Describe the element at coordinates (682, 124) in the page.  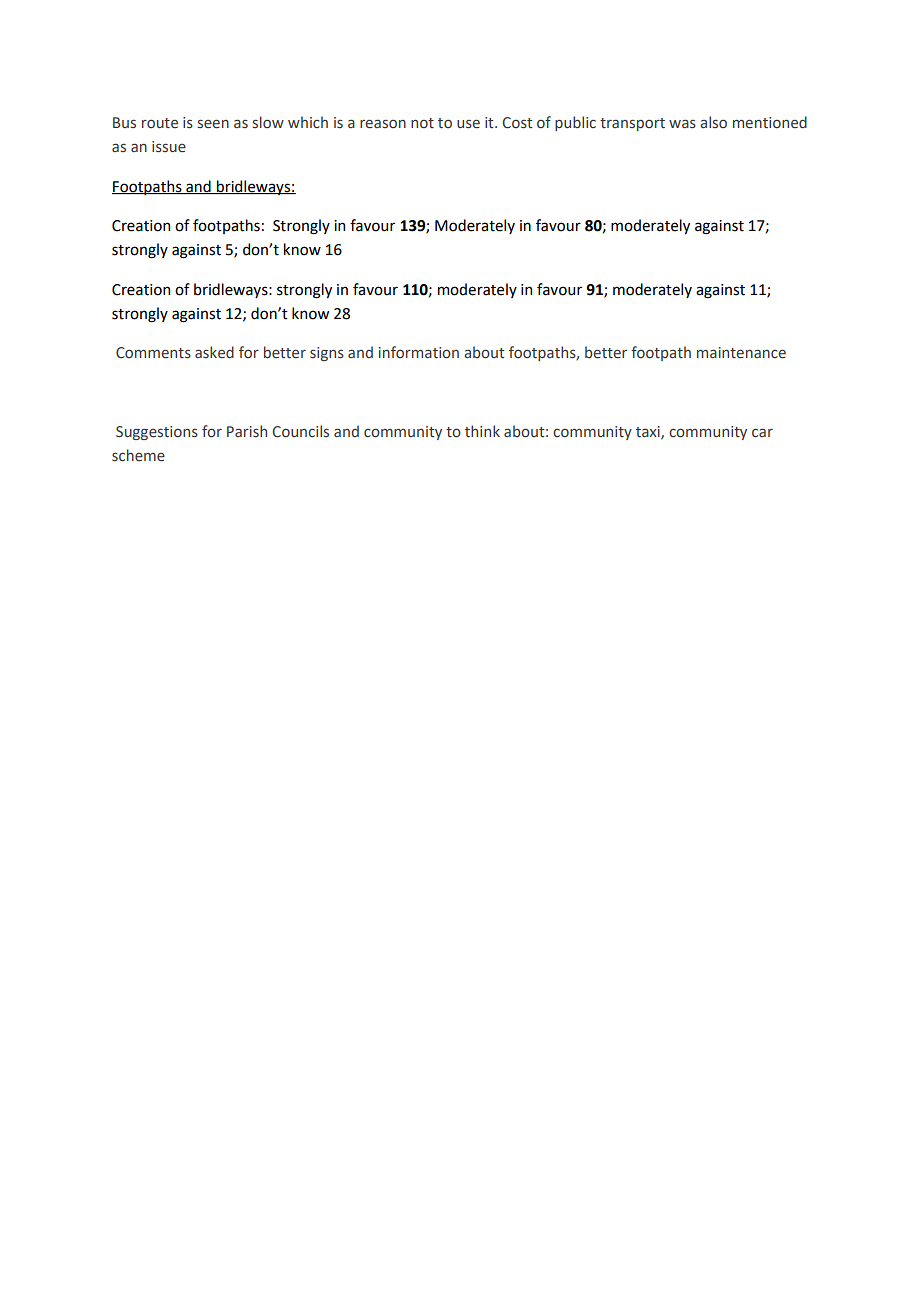
I see `was` at that location.
